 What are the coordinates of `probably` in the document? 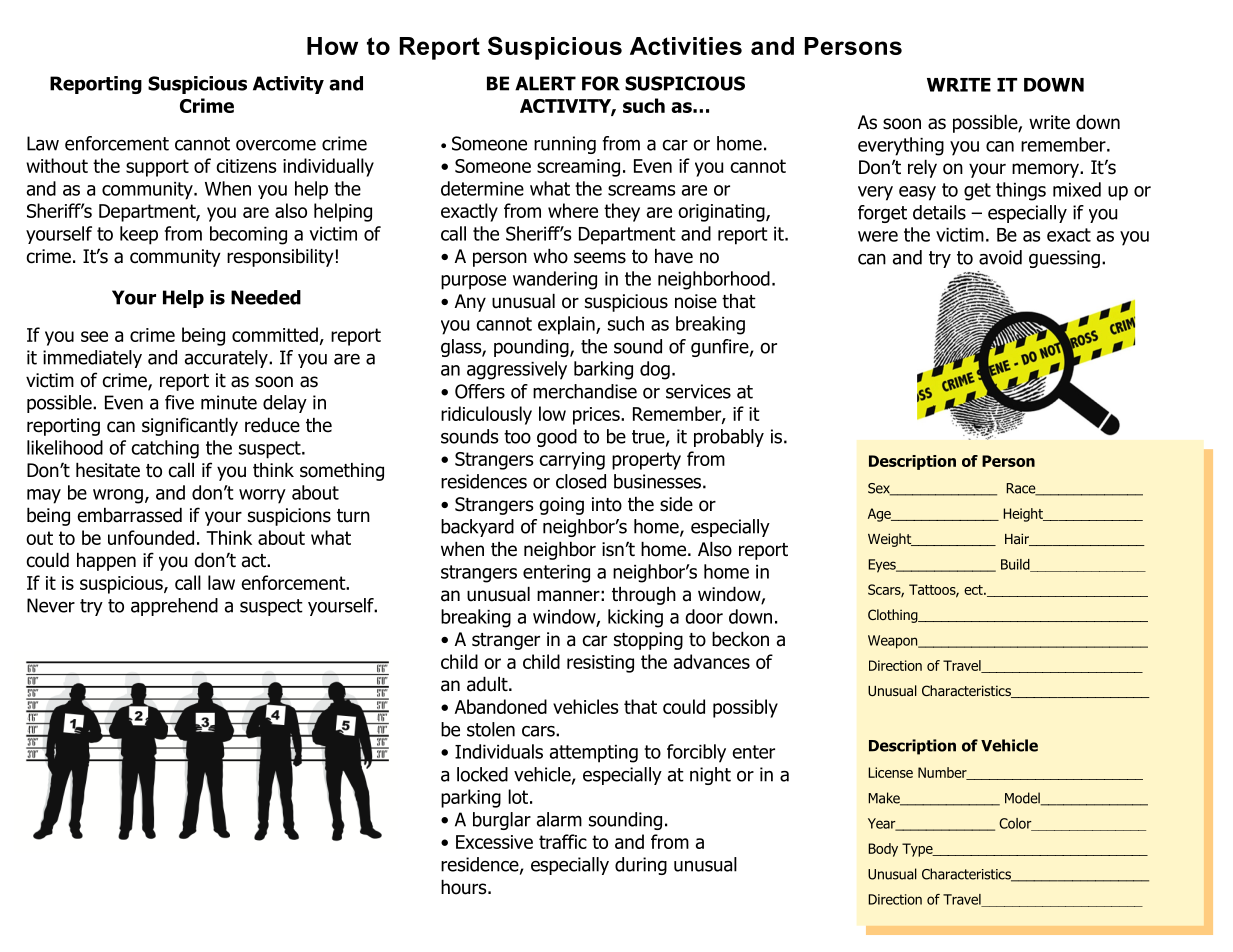 It's located at (729, 438).
